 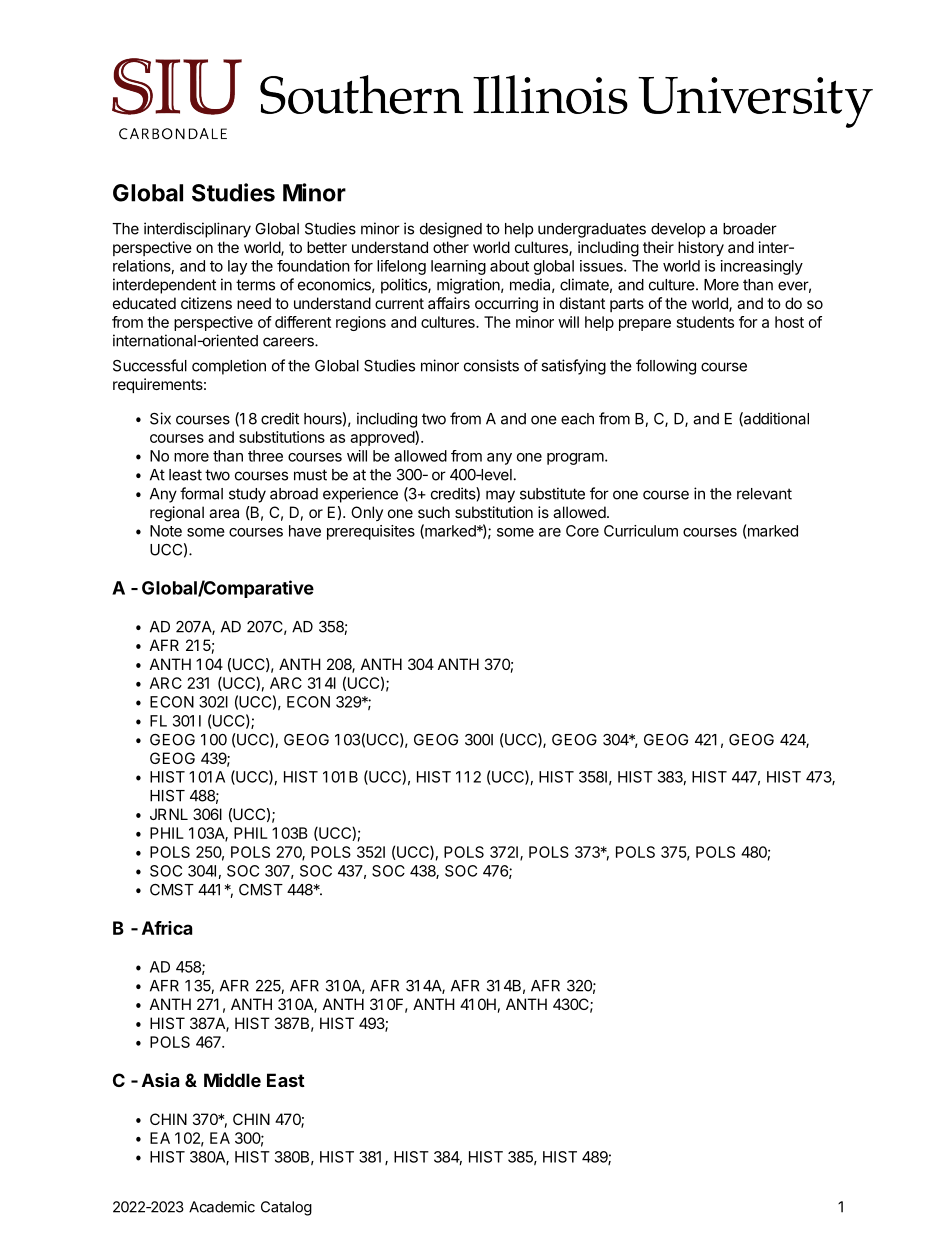 I want to click on Academic, so click(x=222, y=1207).
